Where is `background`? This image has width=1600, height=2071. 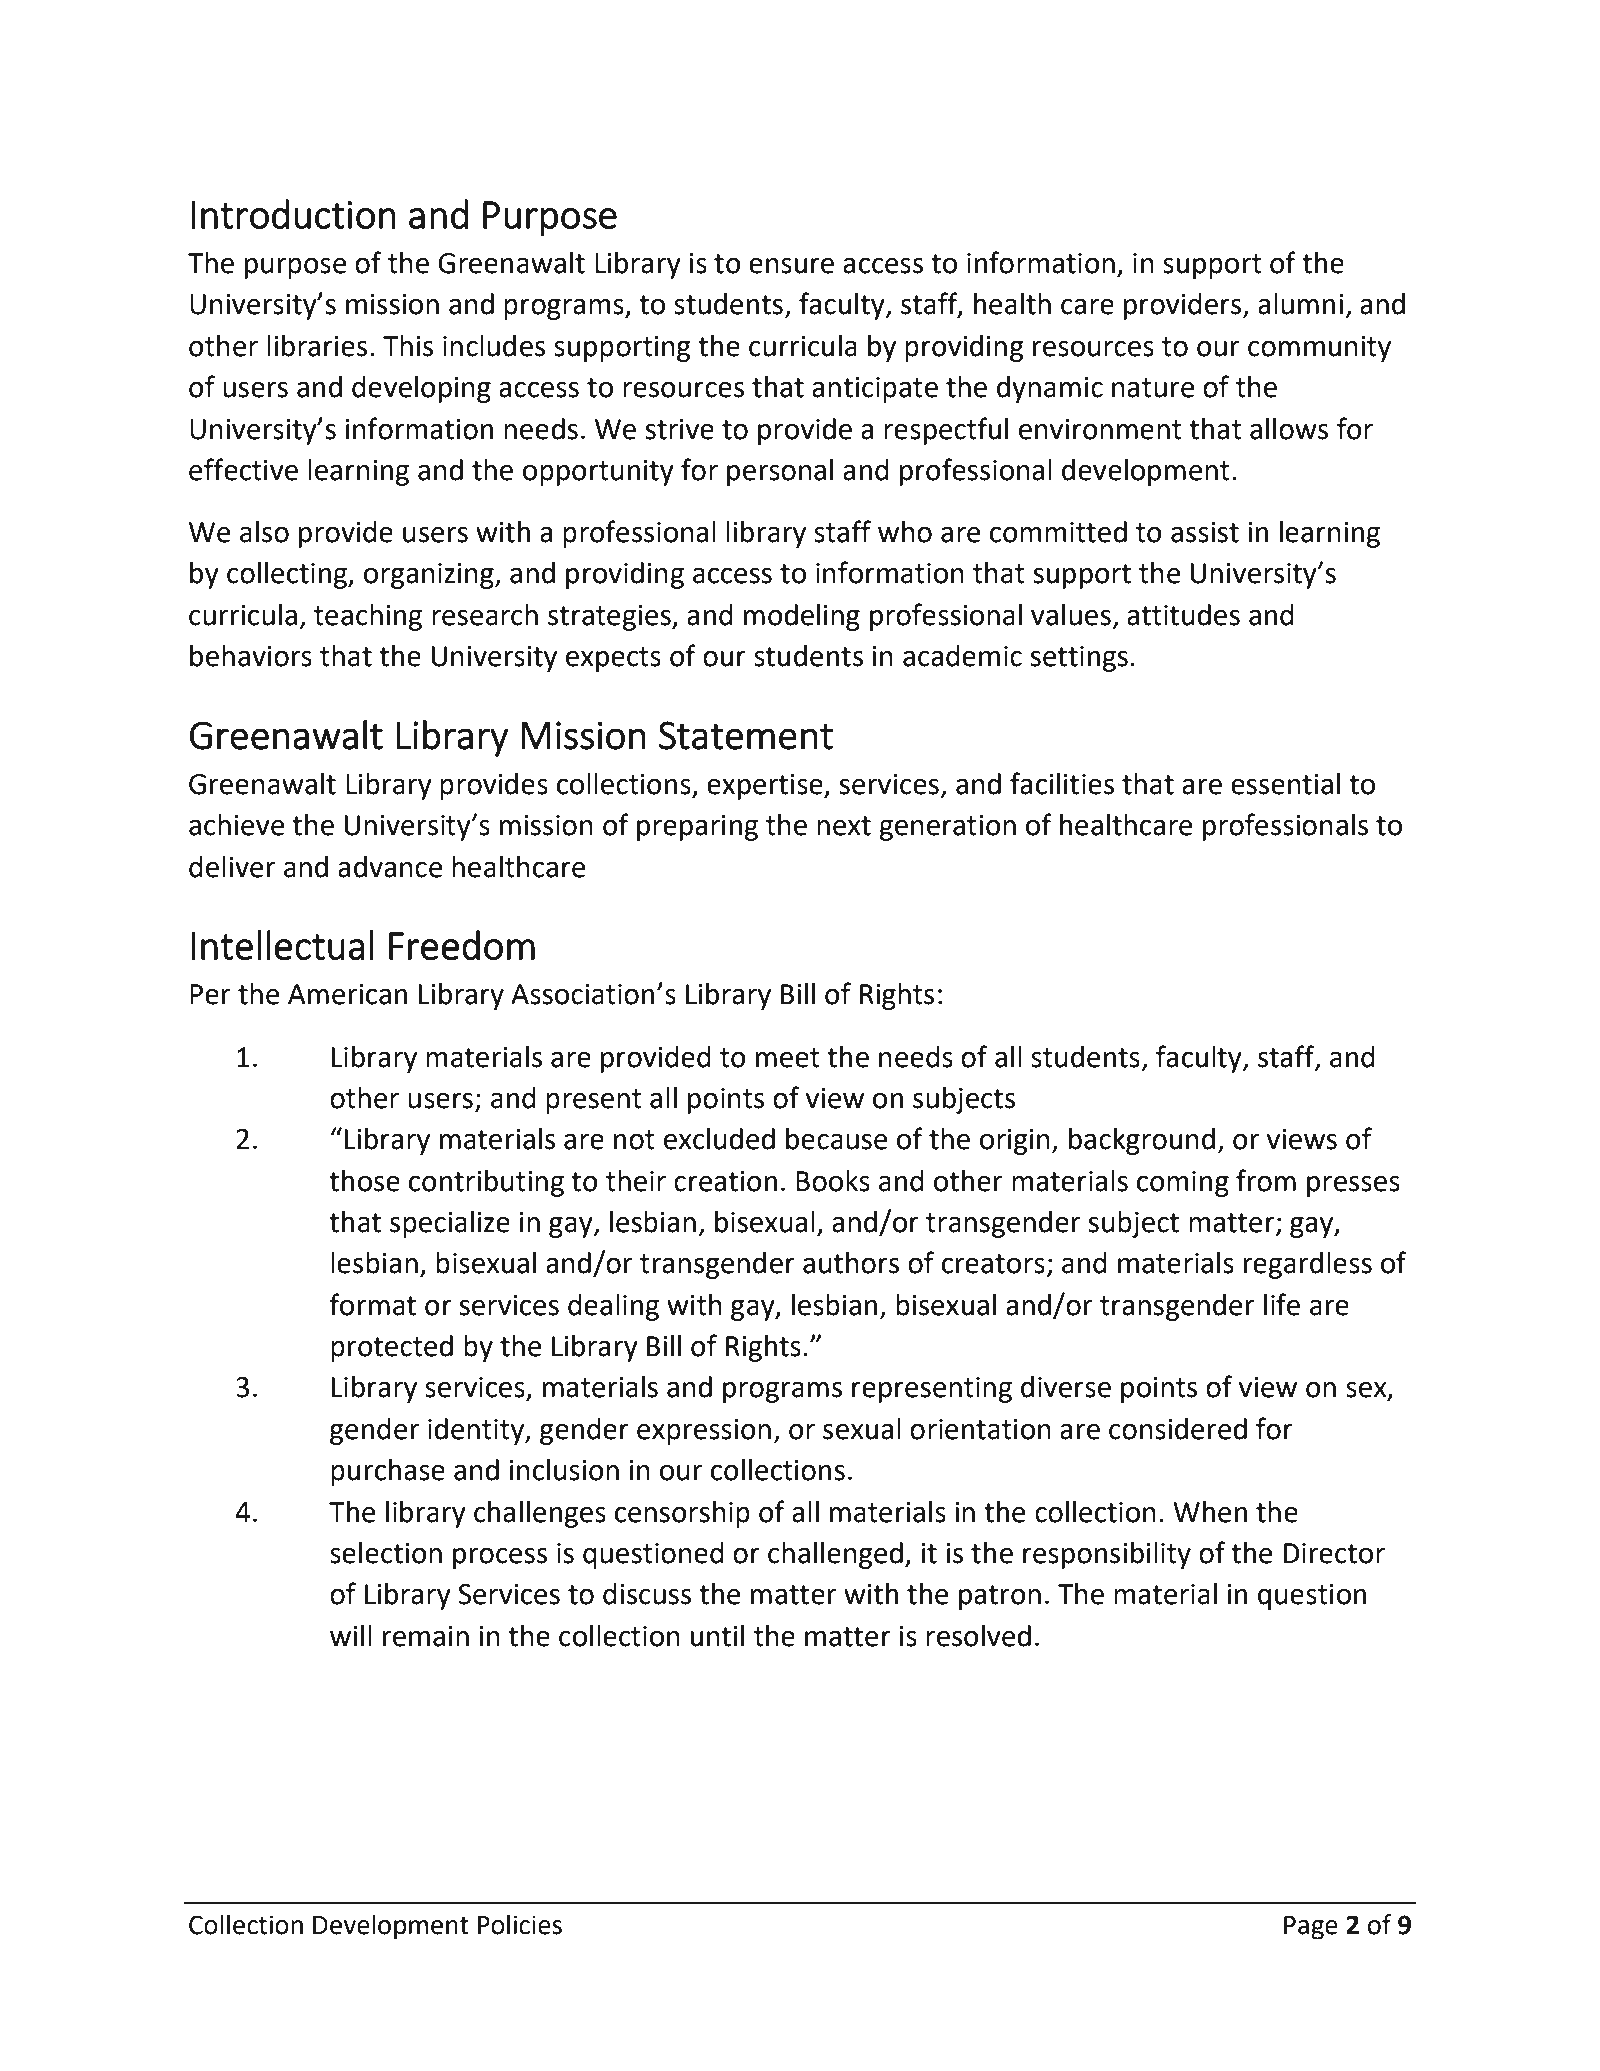
background is located at coordinates (1142, 1141).
